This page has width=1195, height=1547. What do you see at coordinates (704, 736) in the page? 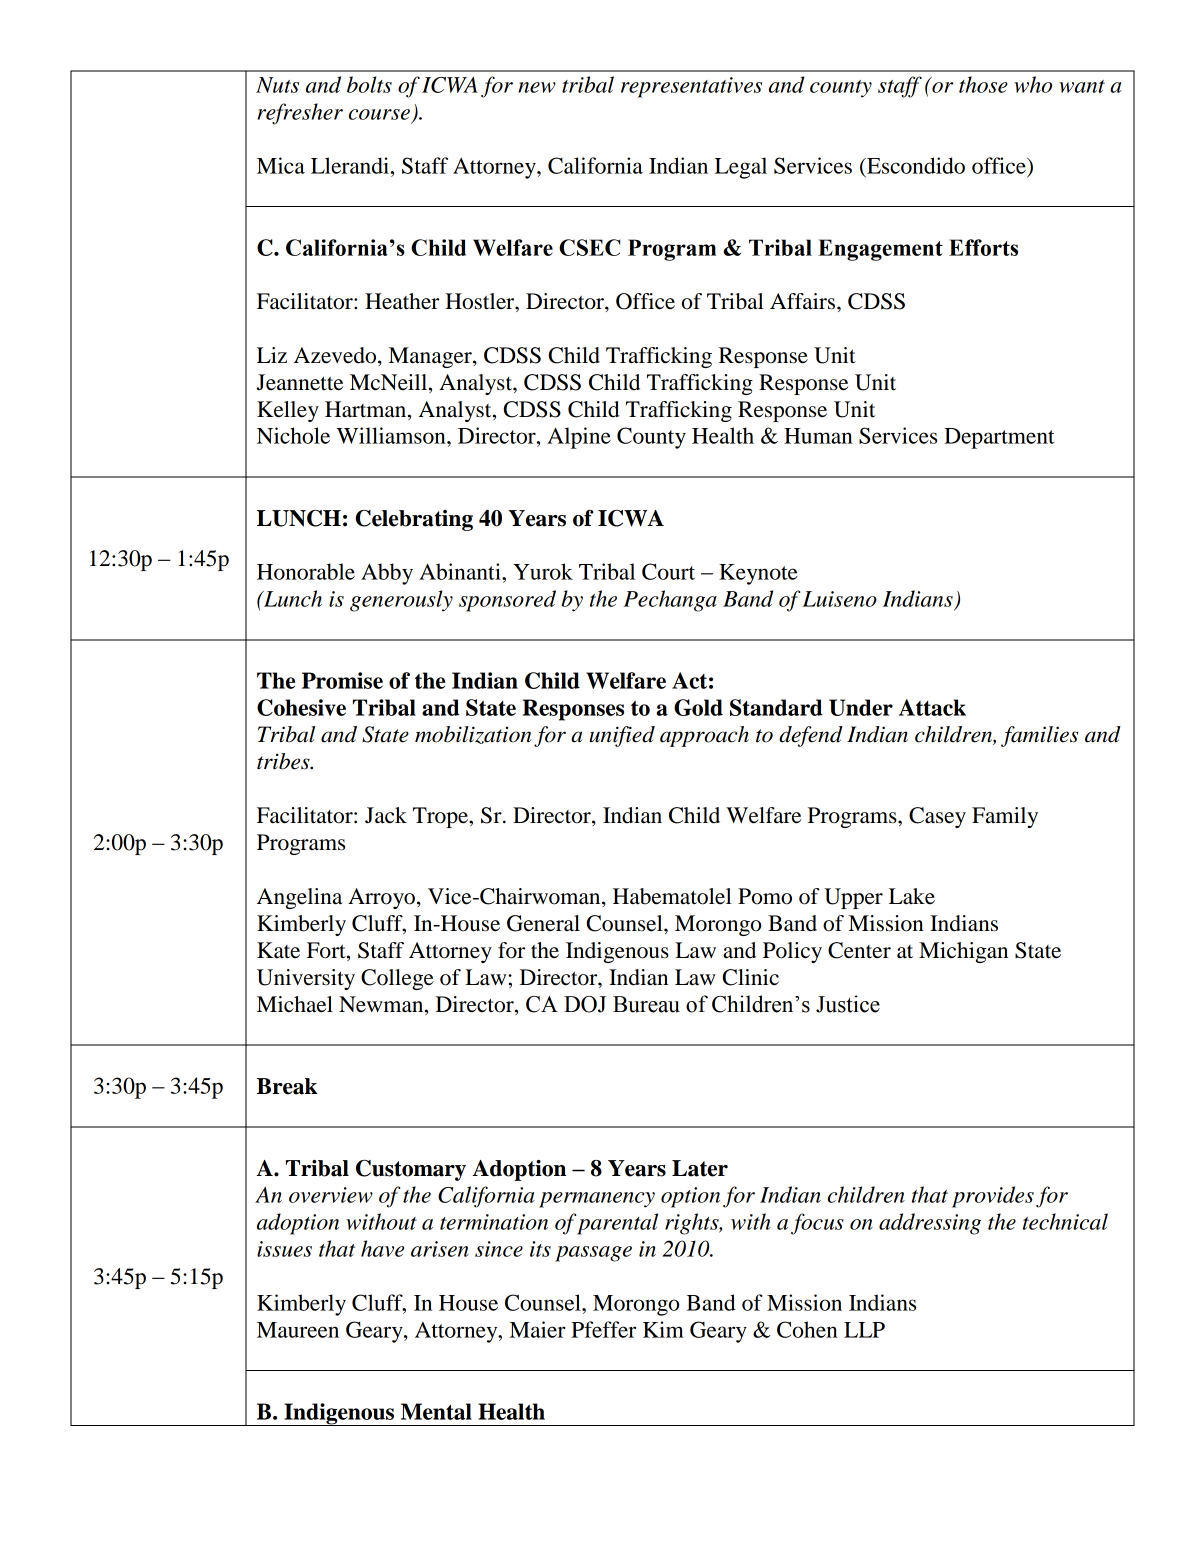
I see `approach` at bounding box center [704, 736].
